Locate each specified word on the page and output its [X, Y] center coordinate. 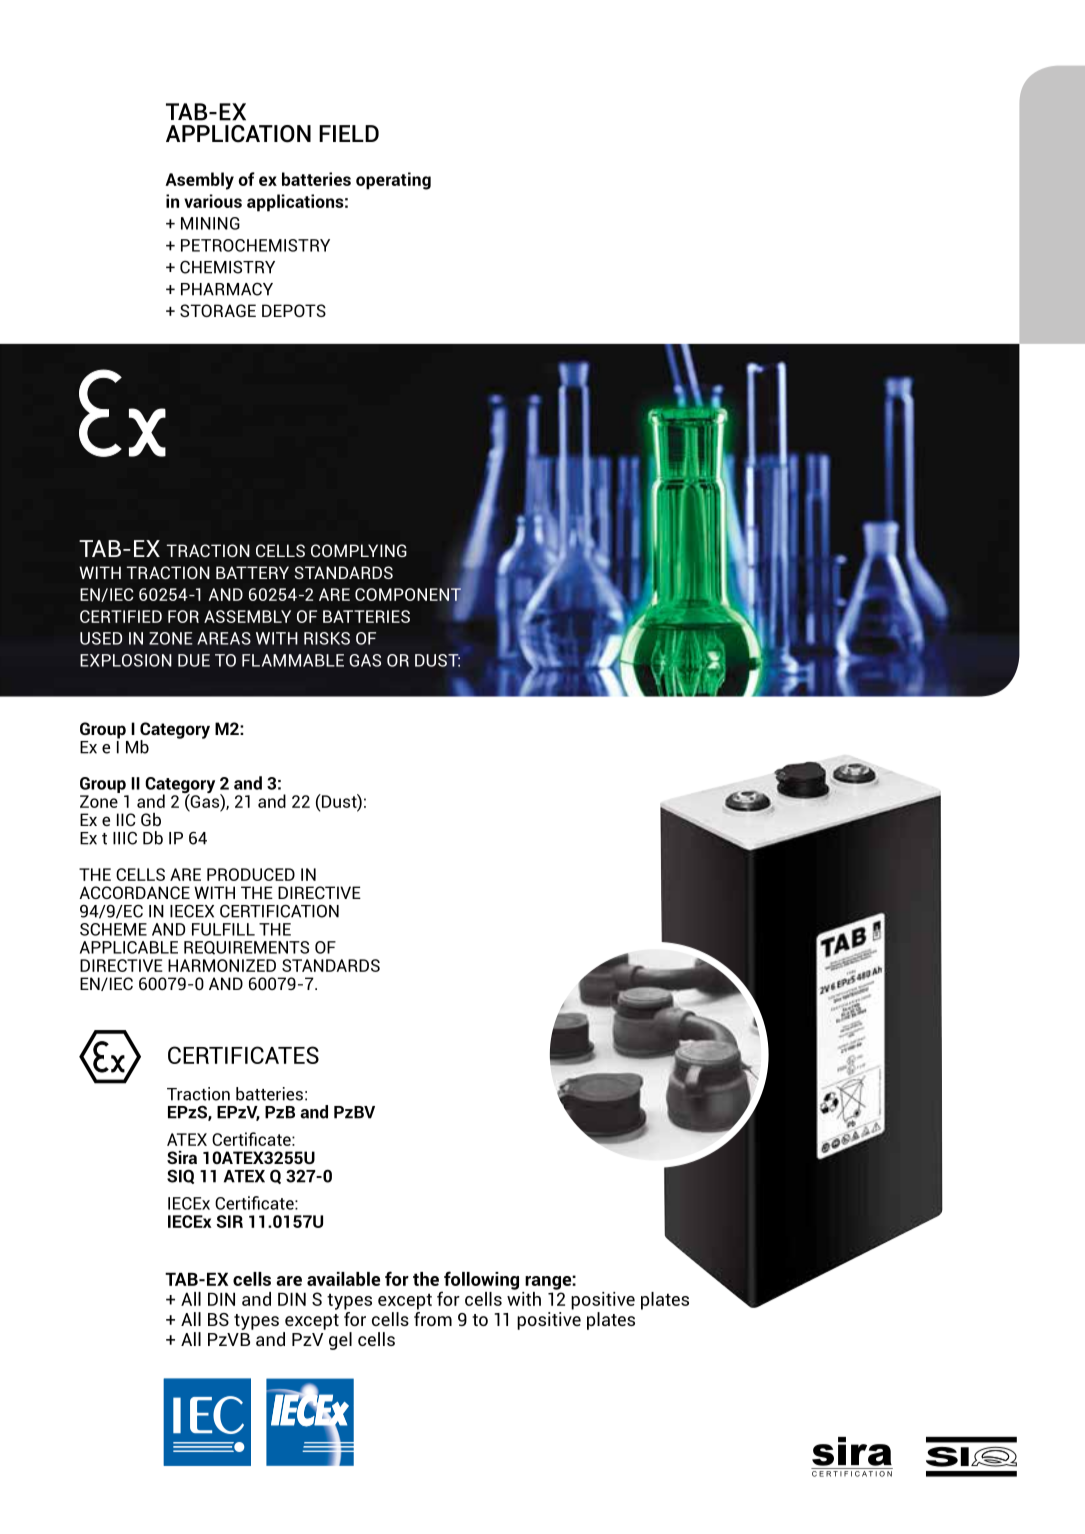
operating [393, 181]
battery [252, 572]
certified [121, 616]
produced [251, 874]
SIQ [180, 1176]
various [213, 201]
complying [359, 550]
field [349, 133]
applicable [129, 947]
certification [279, 911]
